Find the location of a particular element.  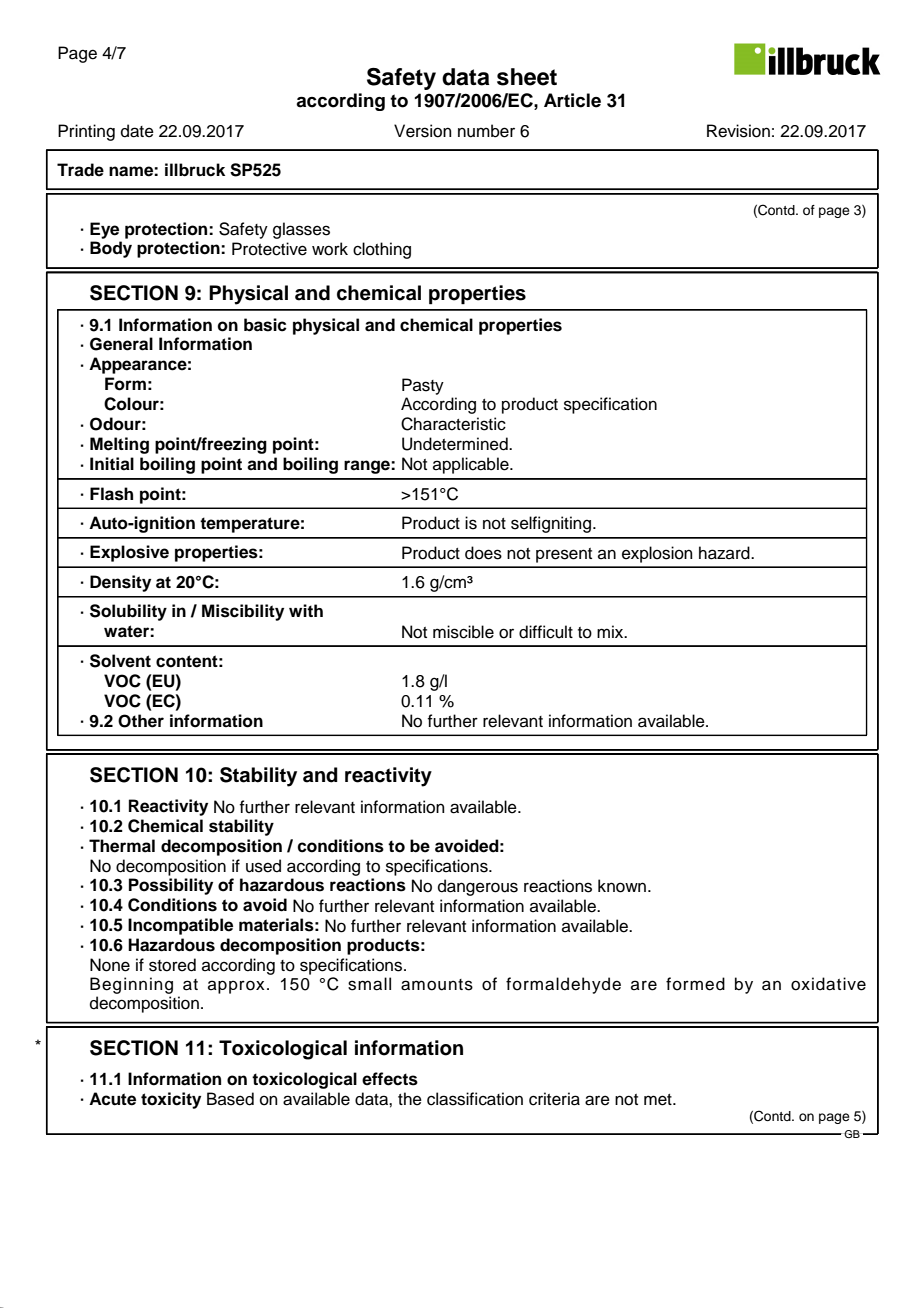

toxicity is located at coordinates (171, 1100).
